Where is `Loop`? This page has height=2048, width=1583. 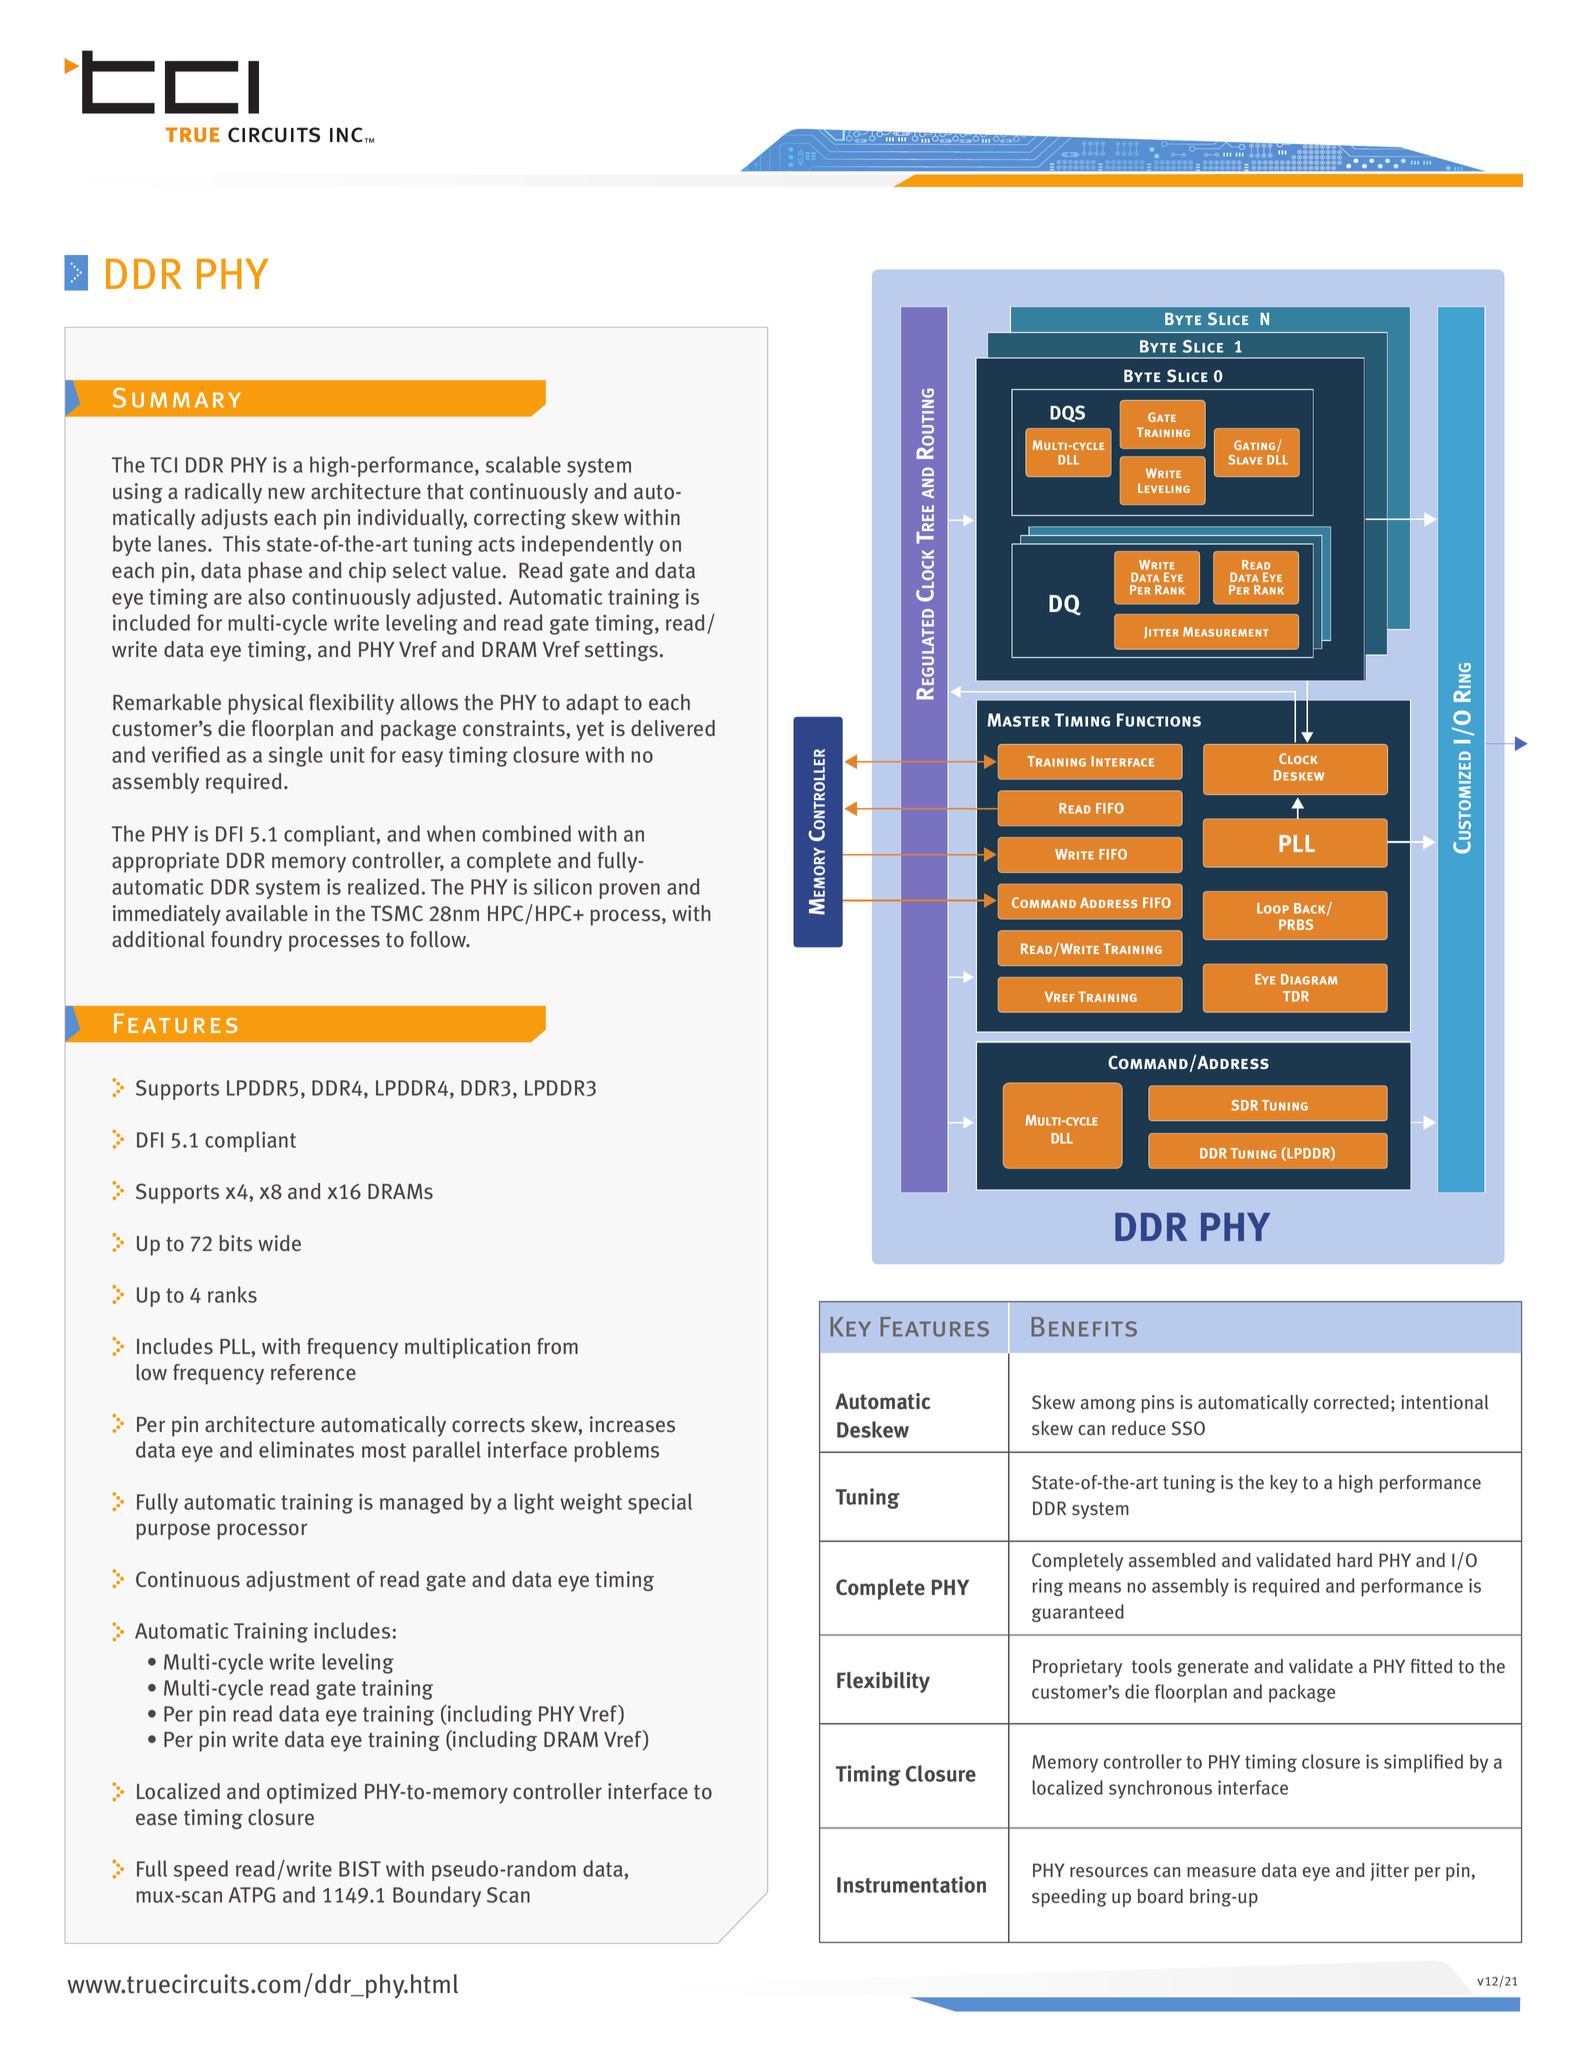
Loop is located at coordinates (1273, 908).
